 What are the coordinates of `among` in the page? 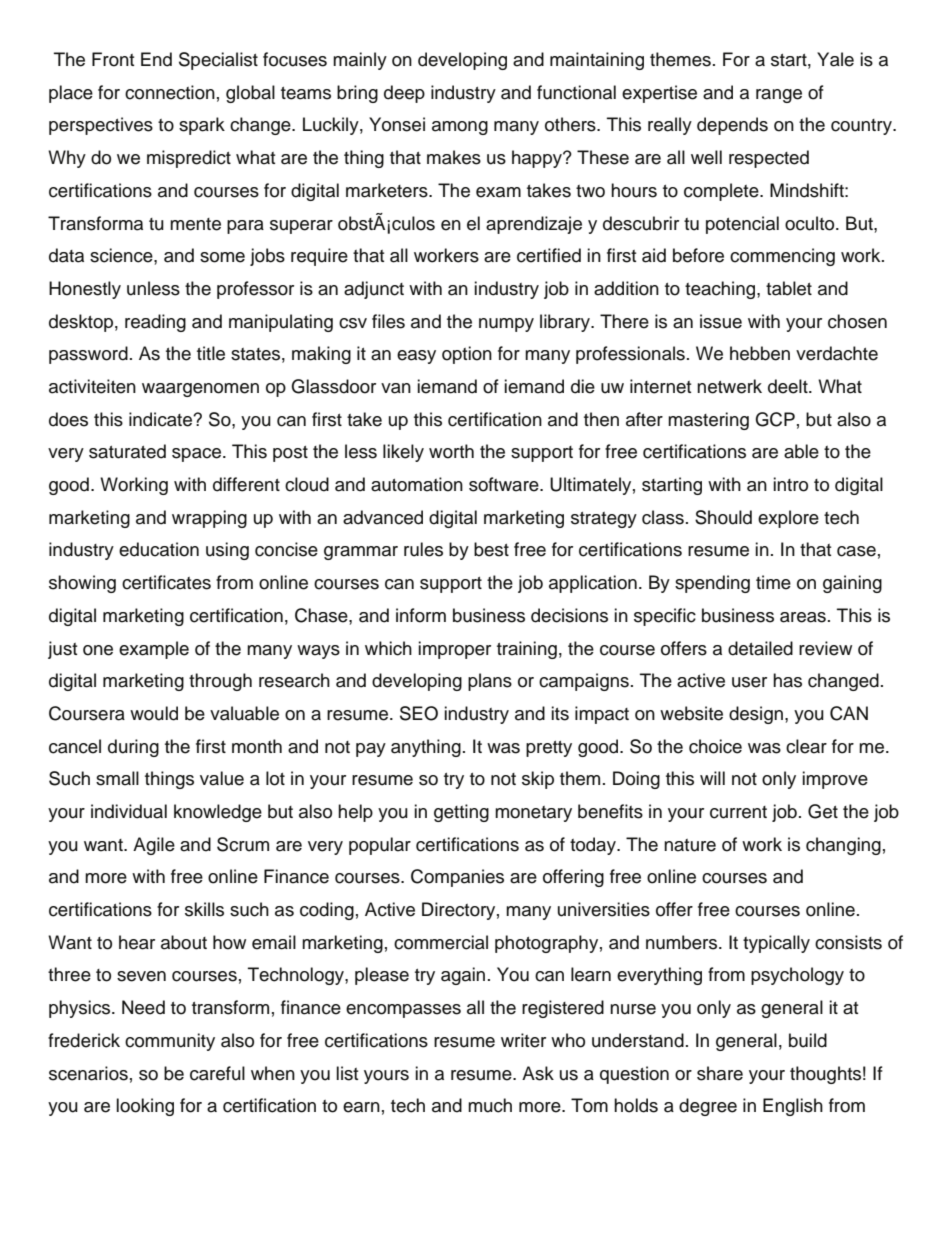 It's located at (460, 128).
